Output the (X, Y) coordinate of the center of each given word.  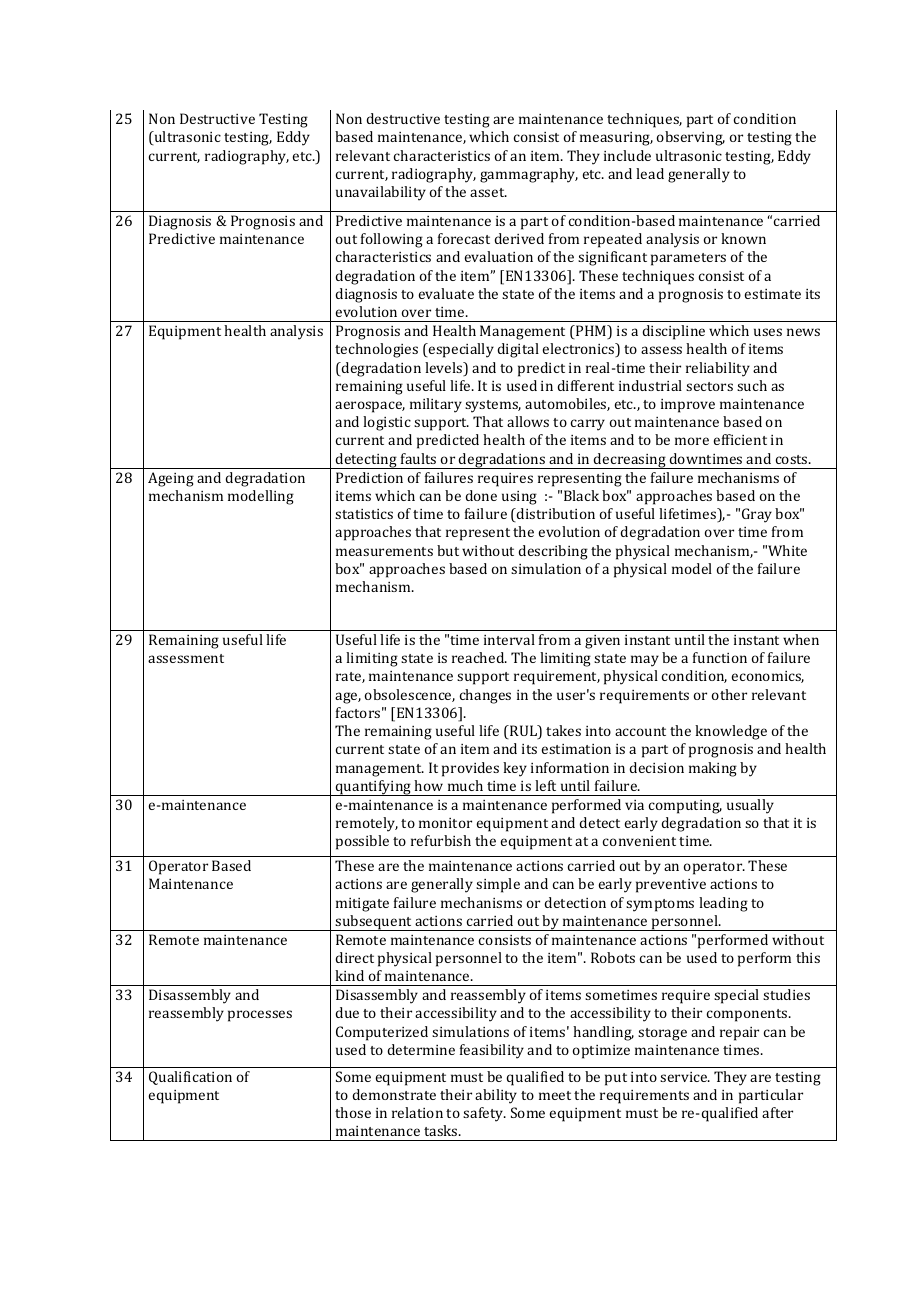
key (515, 769)
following (392, 240)
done (481, 495)
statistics (364, 514)
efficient (740, 439)
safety (484, 1114)
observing (691, 138)
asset (488, 192)
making (713, 769)
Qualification (190, 1078)
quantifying (374, 788)
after (777, 1112)
